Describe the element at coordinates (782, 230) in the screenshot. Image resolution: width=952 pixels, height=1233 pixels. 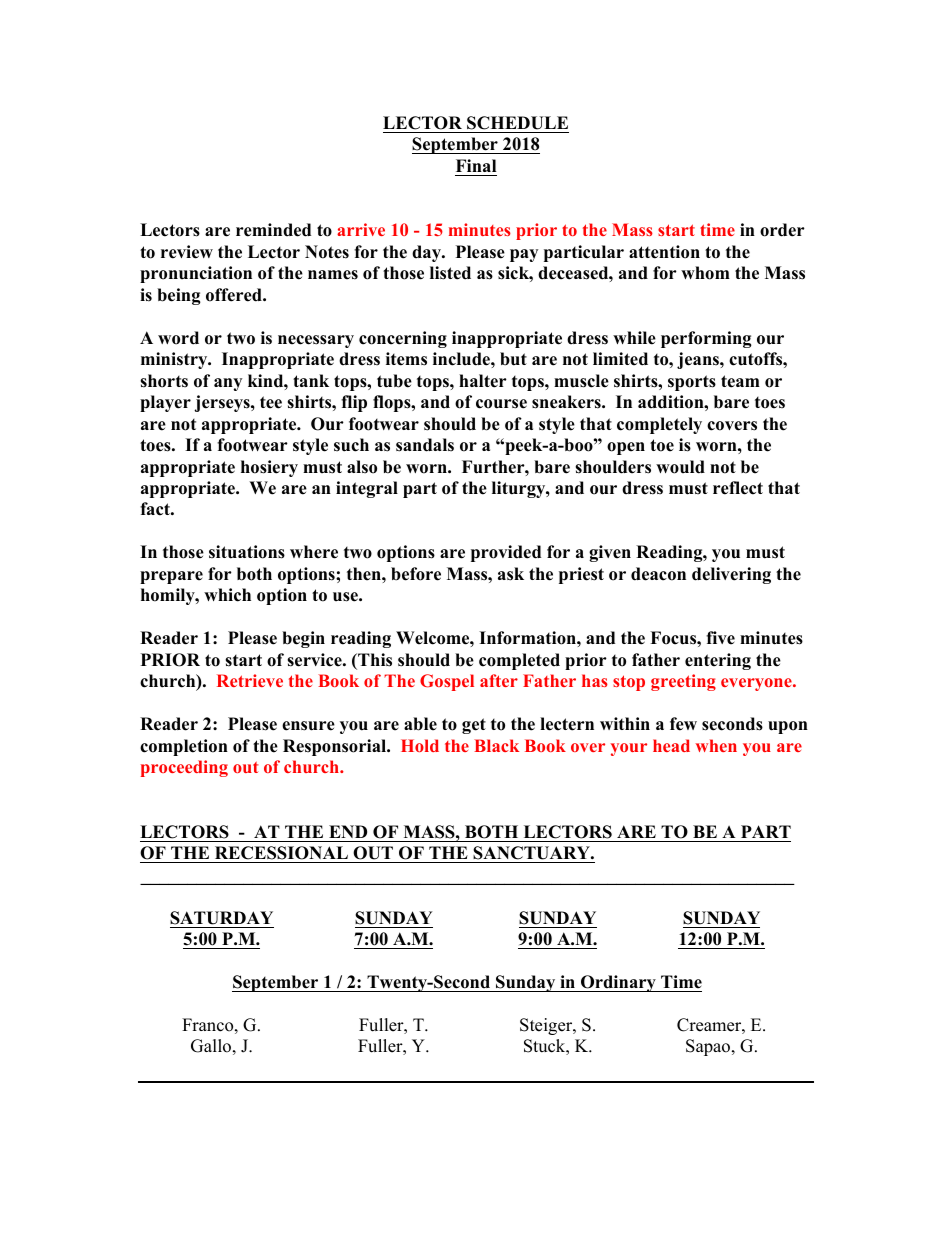
I see `order` at that location.
